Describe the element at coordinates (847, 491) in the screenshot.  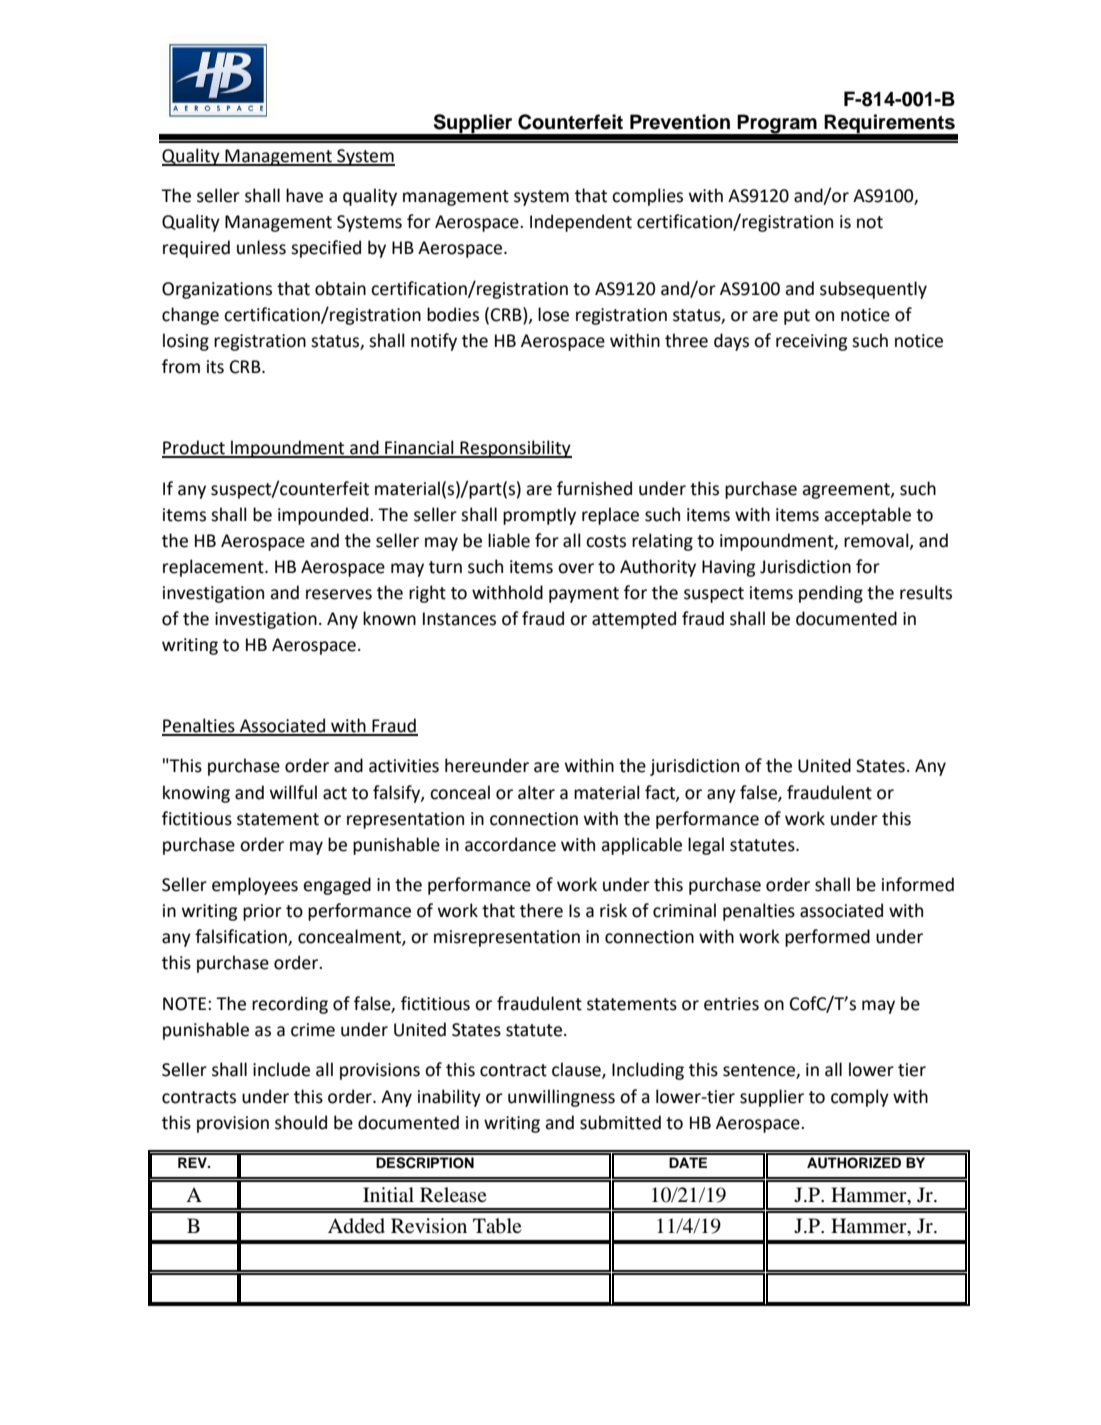
I see `agreement` at that location.
